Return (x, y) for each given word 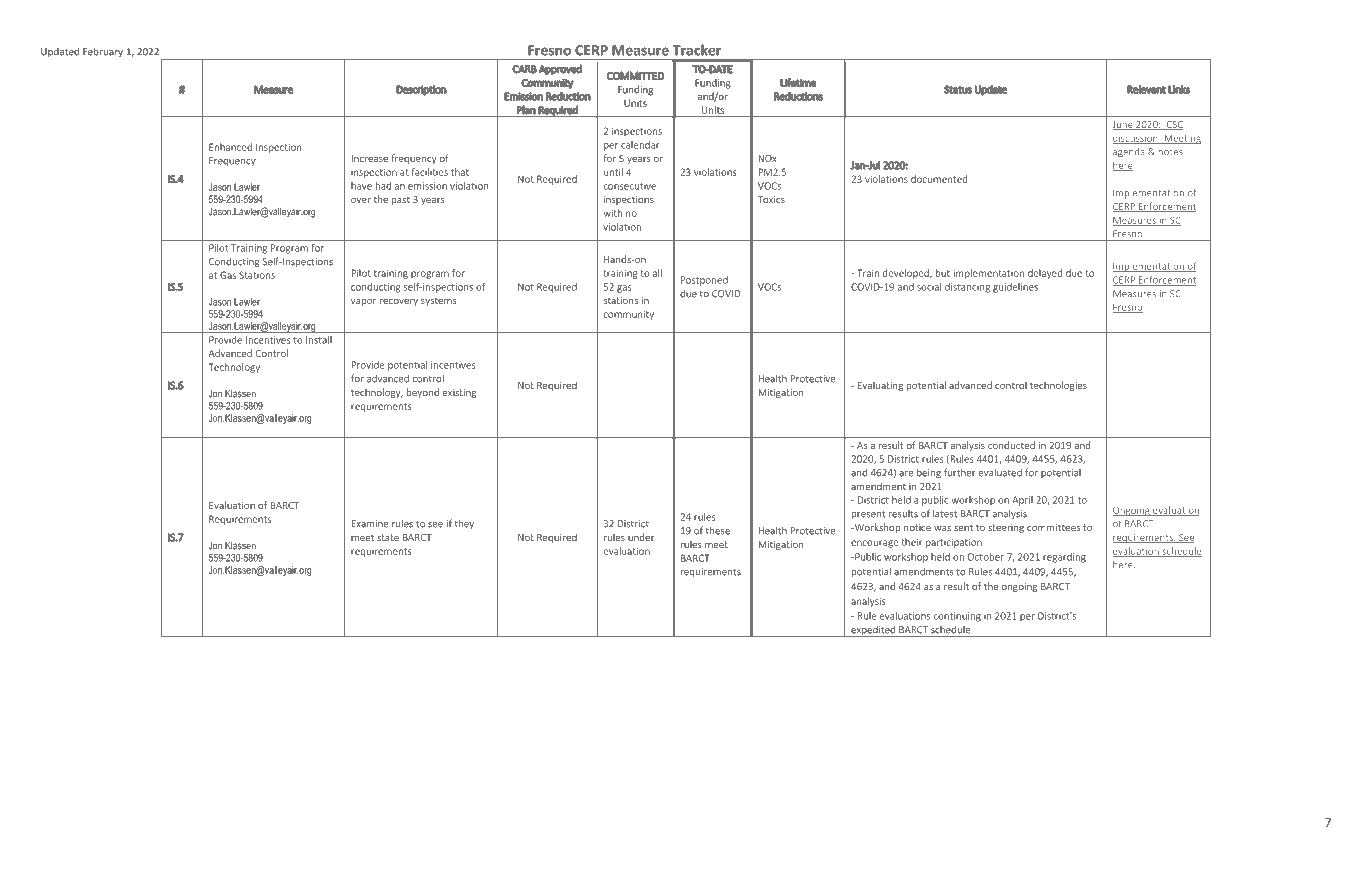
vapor (363, 302)
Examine (369, 524)
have (361, 186)
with (613, 213)
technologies (1058, 386)
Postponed (704, 281)
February (103, 52)
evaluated (1000, 473)
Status (958, 89)
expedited (873, 631)
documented (939, 179)
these (718, 530)
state (388, 537)
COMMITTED (635, 75)
